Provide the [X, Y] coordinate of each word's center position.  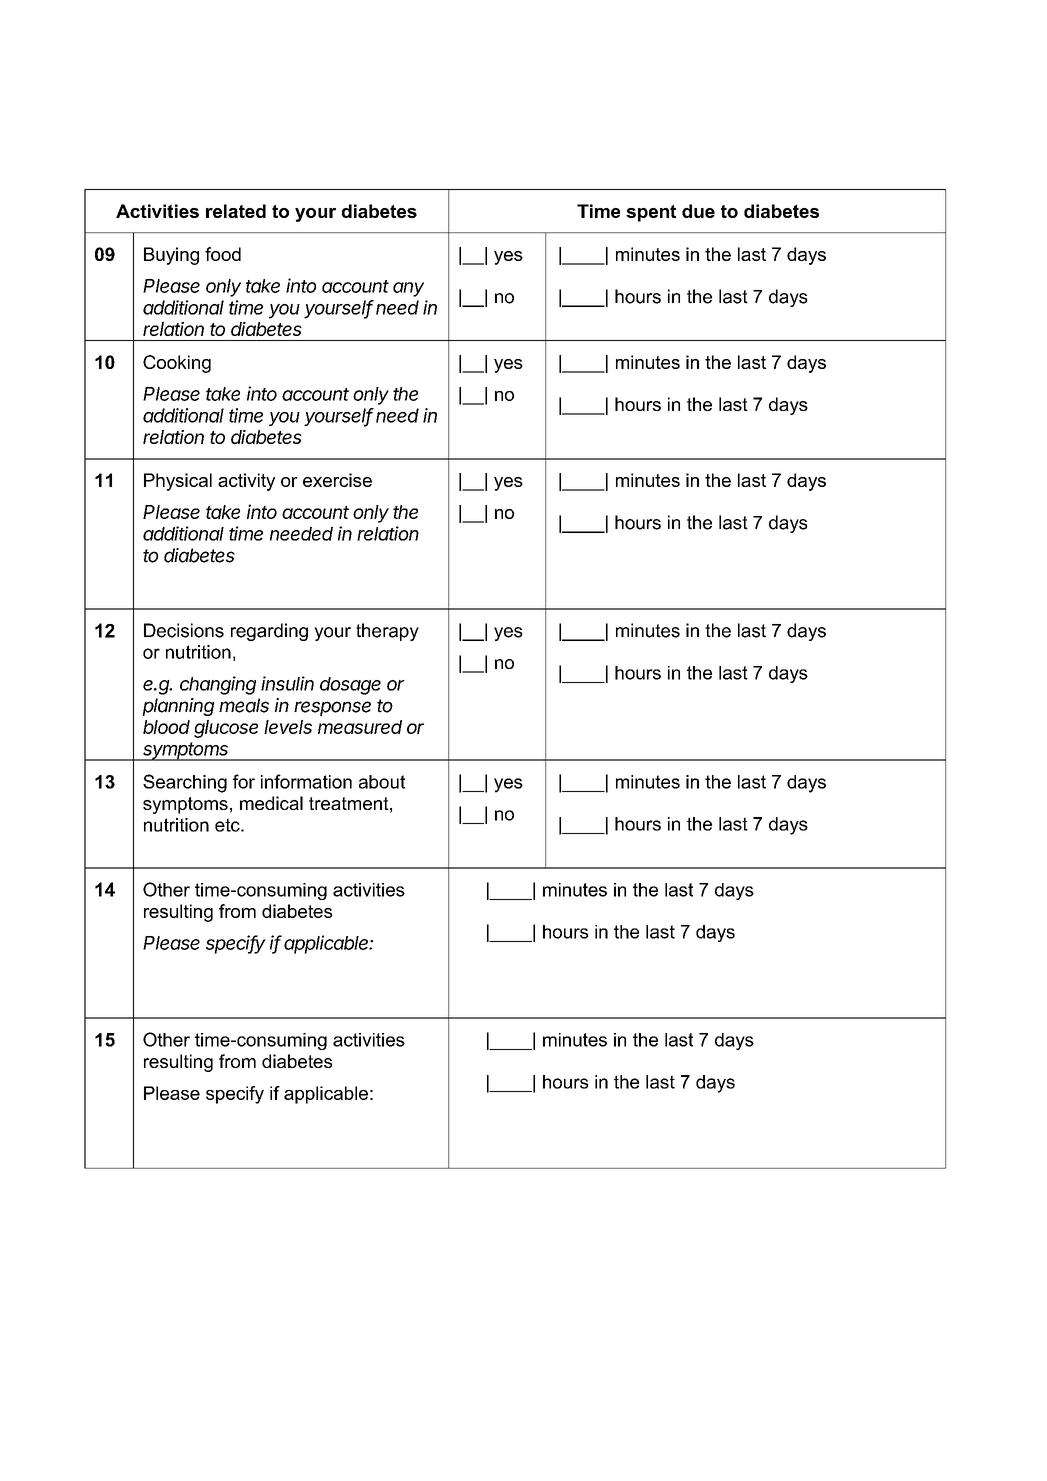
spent [651, 213]
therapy [387, 632]
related [236, 211]
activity [246, 482]
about [382, 782]
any [408, 289]
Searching [185, 783]
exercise [337, 480]
